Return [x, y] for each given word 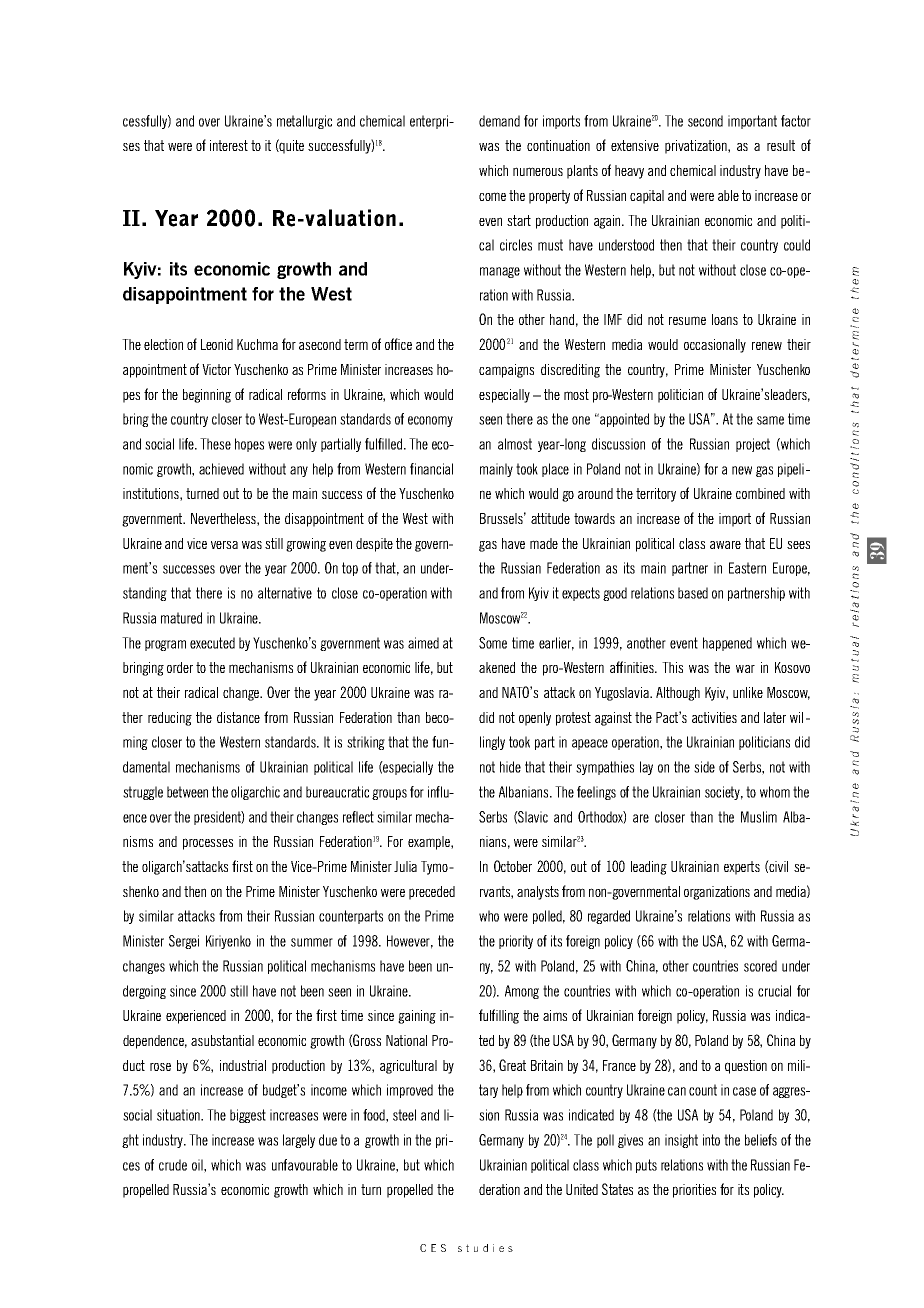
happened [727, 644]
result [781, 145]
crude [173, 1165]
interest [229, 145]
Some [493, 643]
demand [499, 121]
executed [212, 643]
